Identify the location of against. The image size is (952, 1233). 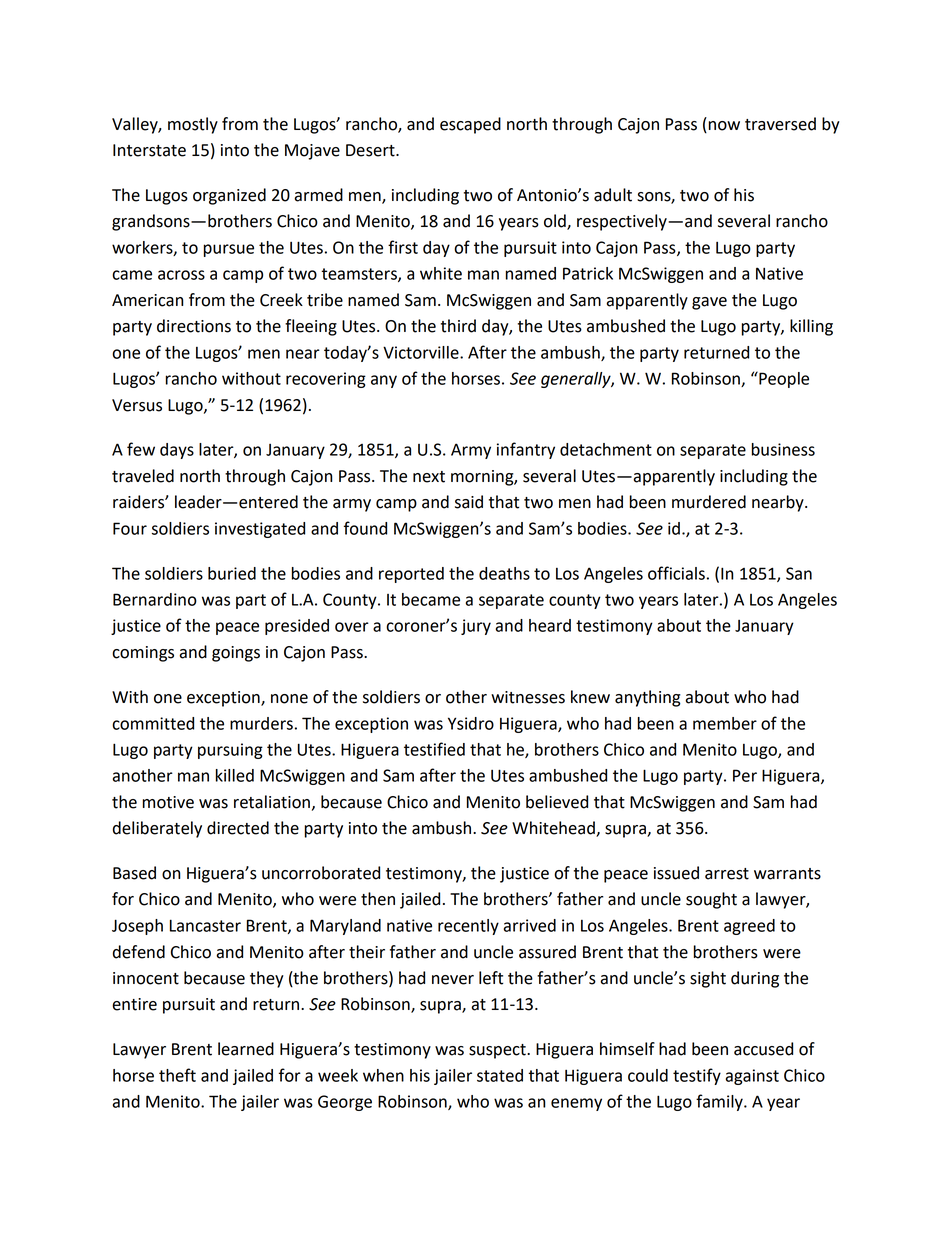
(752, 1077).
